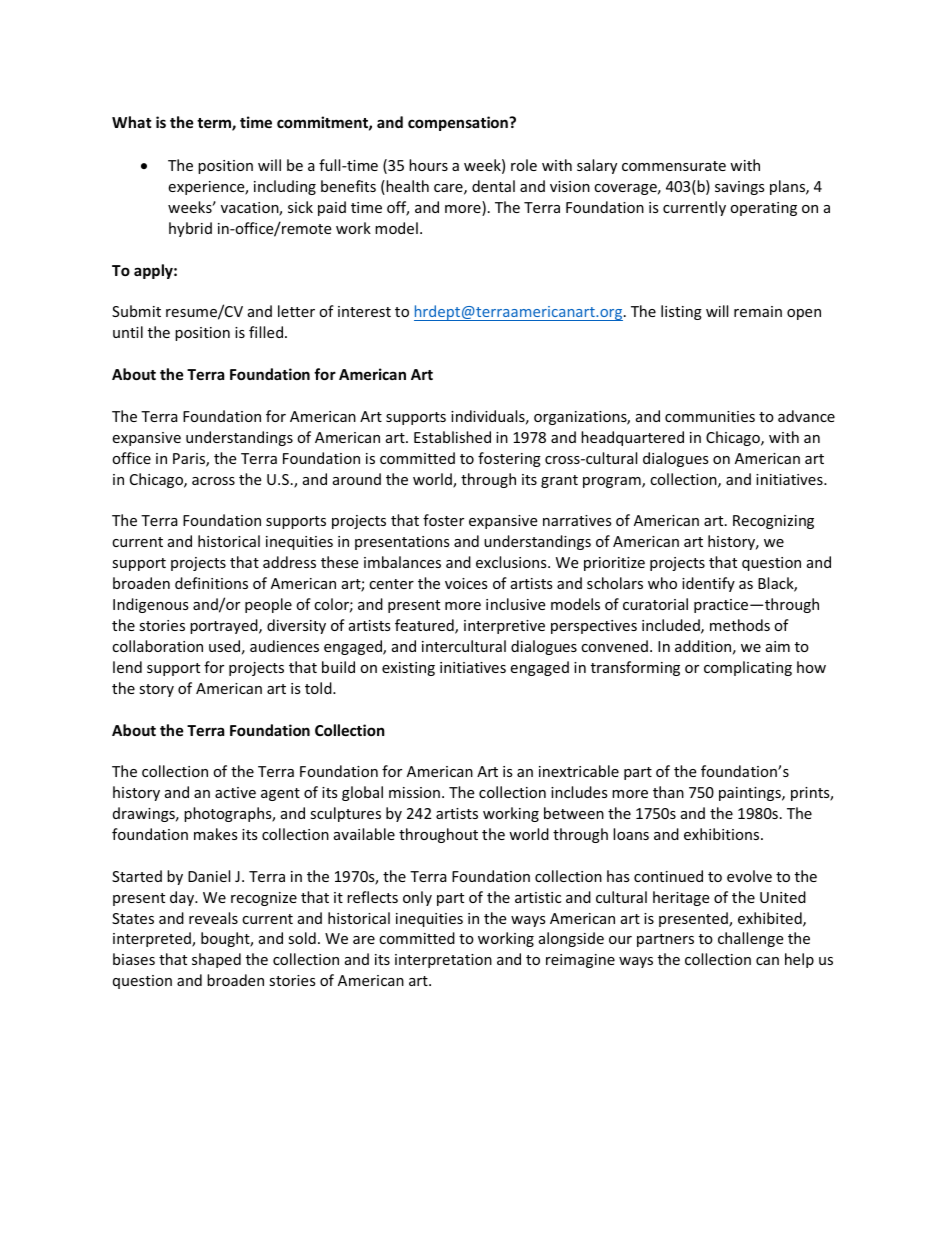 The image size is (952, 1233). I want to click on filled, so click(267, 332).
